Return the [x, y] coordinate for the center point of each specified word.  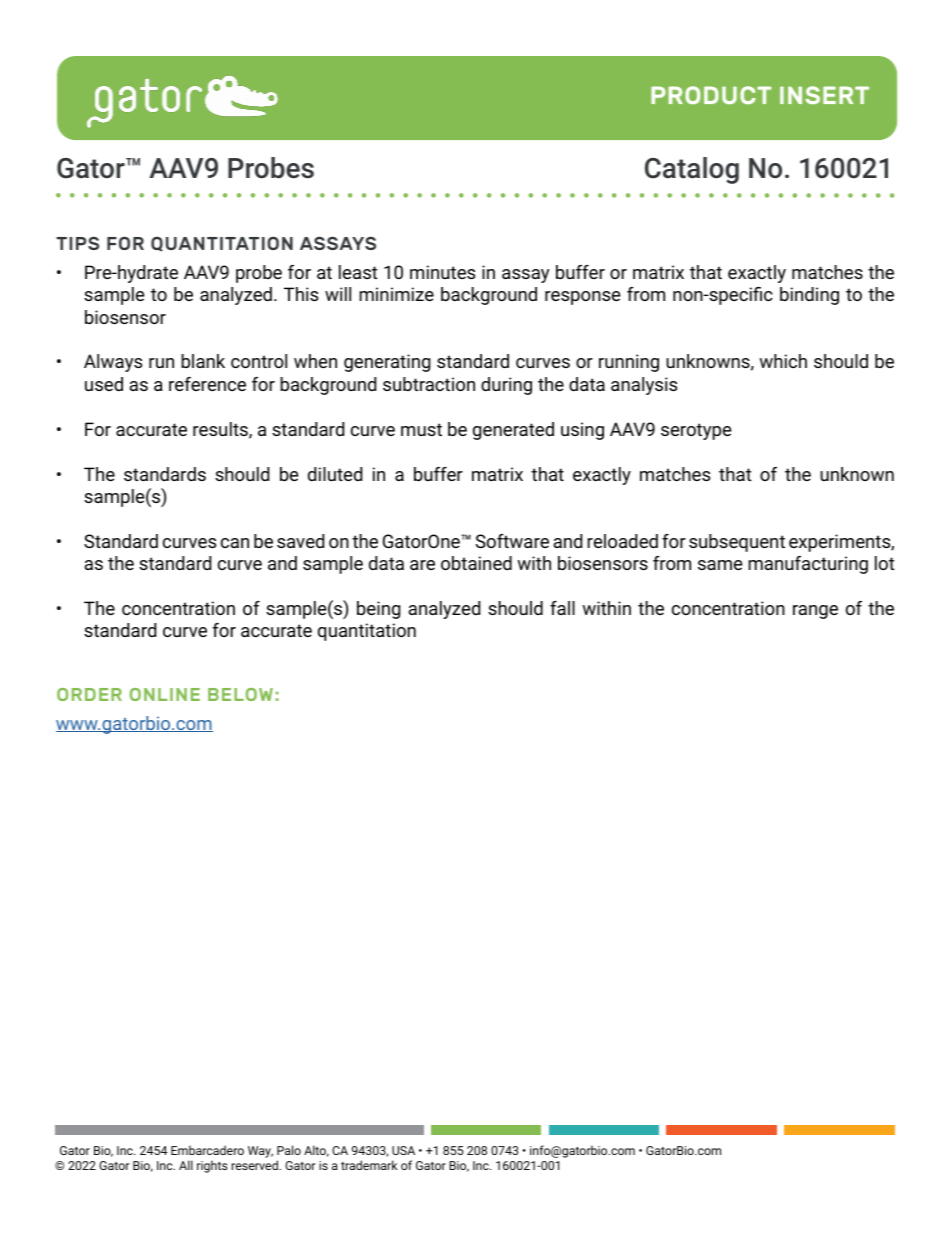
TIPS [77, 243]
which [783, 361]
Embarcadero [207, 1150]
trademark [369, 1165]
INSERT [824, 95]
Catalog [692, 170]
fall [562, 608]
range [815, 612]
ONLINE [165, 694]
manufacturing [808, 565]
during [506, 386]
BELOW [240, 694]
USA [403, 1150]
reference [207, 384]
